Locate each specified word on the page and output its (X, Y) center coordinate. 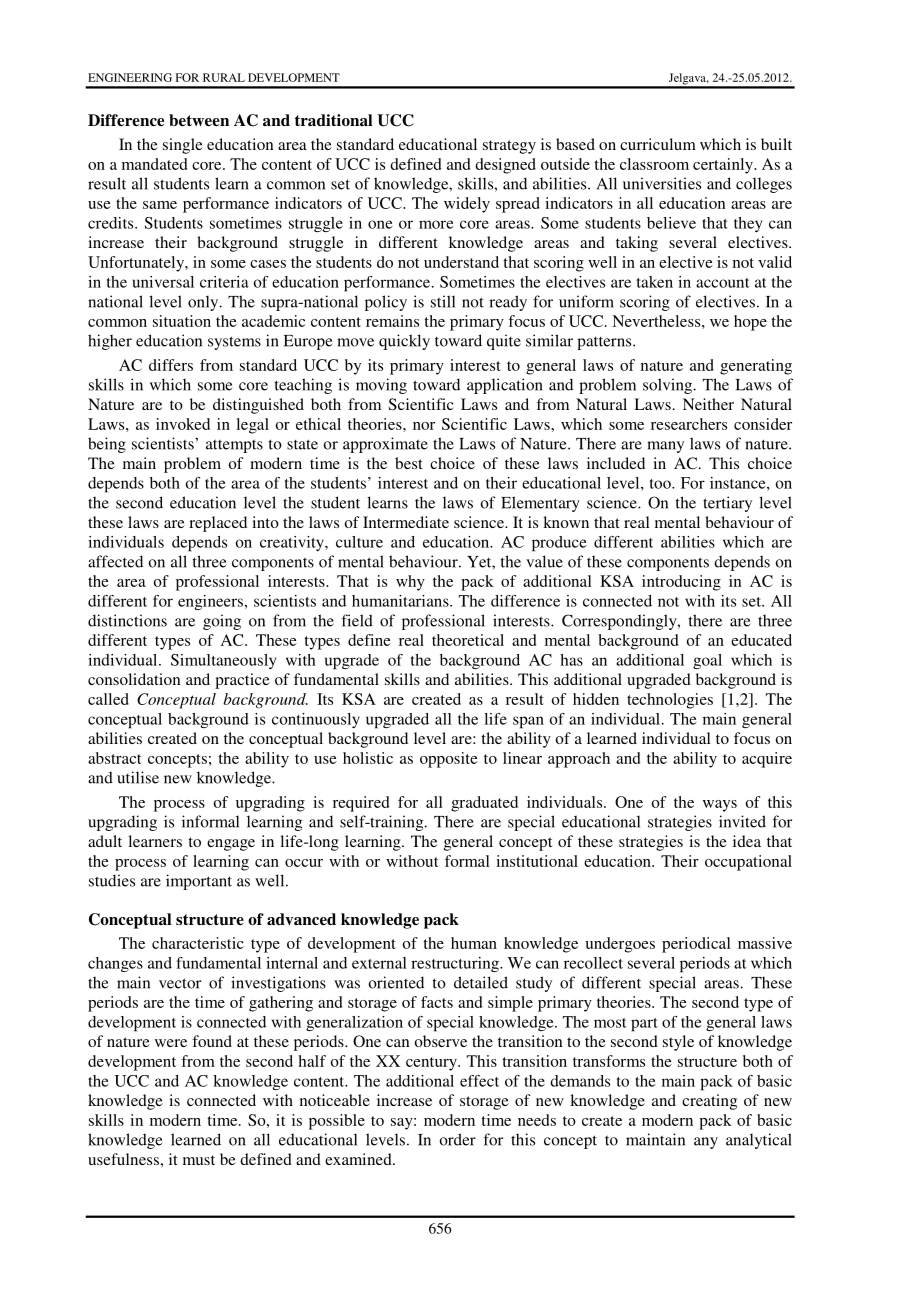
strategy (509, 147)
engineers (210, 602)
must (199, 1160)
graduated (484, 804)
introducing (681, 583)
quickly (404, 342)
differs (171, 365)
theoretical (468, 640)
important (199, 882)
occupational (748, 863)
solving (669, 386)
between (199, 120)
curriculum (658, 144)
